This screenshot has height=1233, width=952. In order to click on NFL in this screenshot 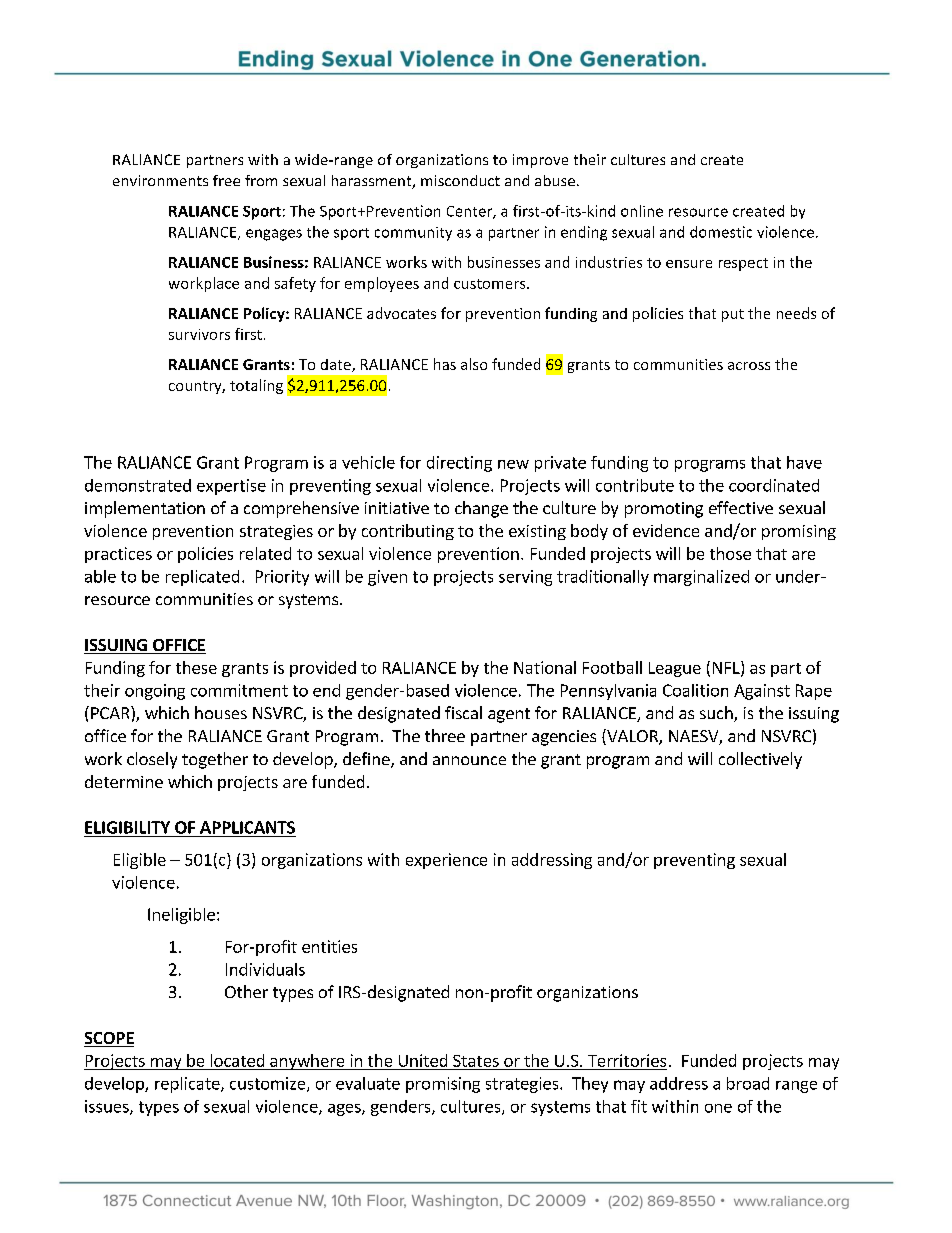, I will do `click(727, 668)`.
